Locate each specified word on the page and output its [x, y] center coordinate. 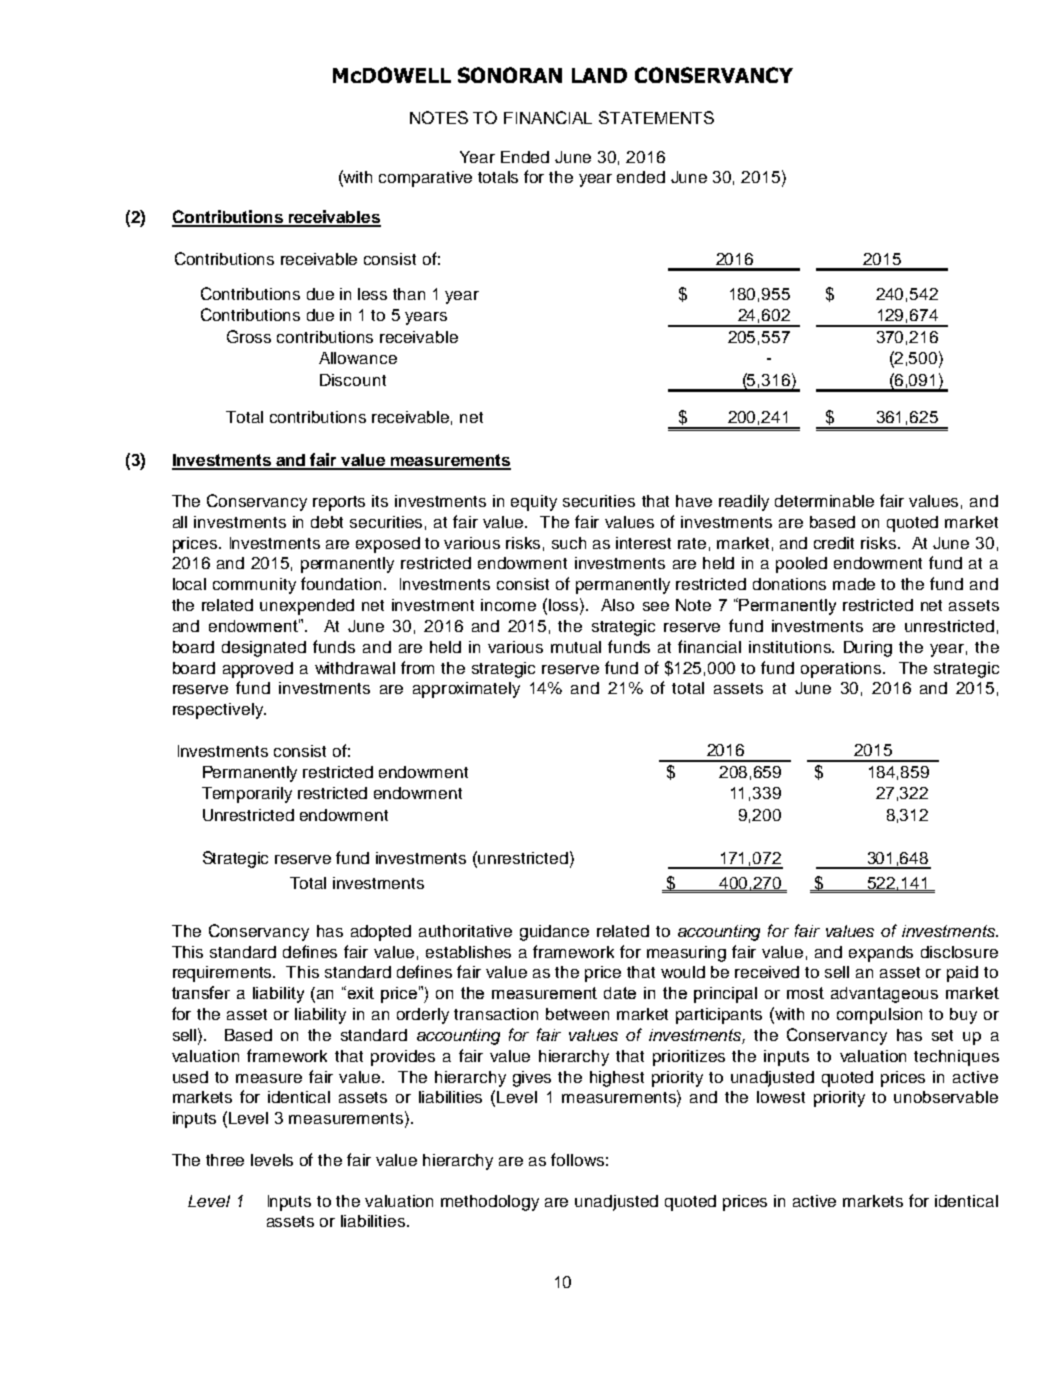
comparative [425, 179]
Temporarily [247, 795]
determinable [824, 501]
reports [339, 503]
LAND [599, 75]
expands [881, 954]
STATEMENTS [656, 117]
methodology [490, 1203]
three [225, 1160]
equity [534, 503]
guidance [554, 933]
